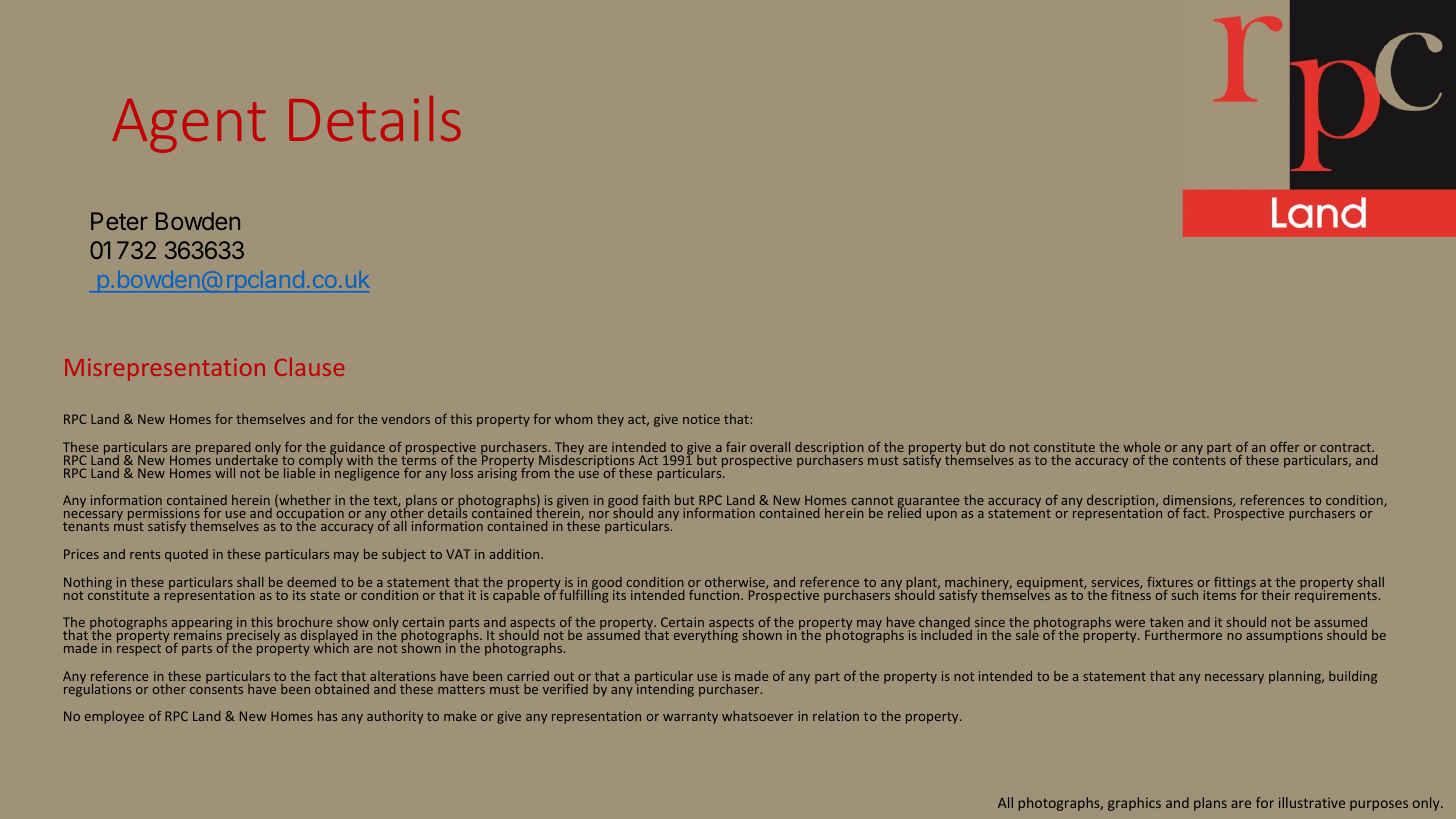  I want to click on employee, so click(114, 717).
